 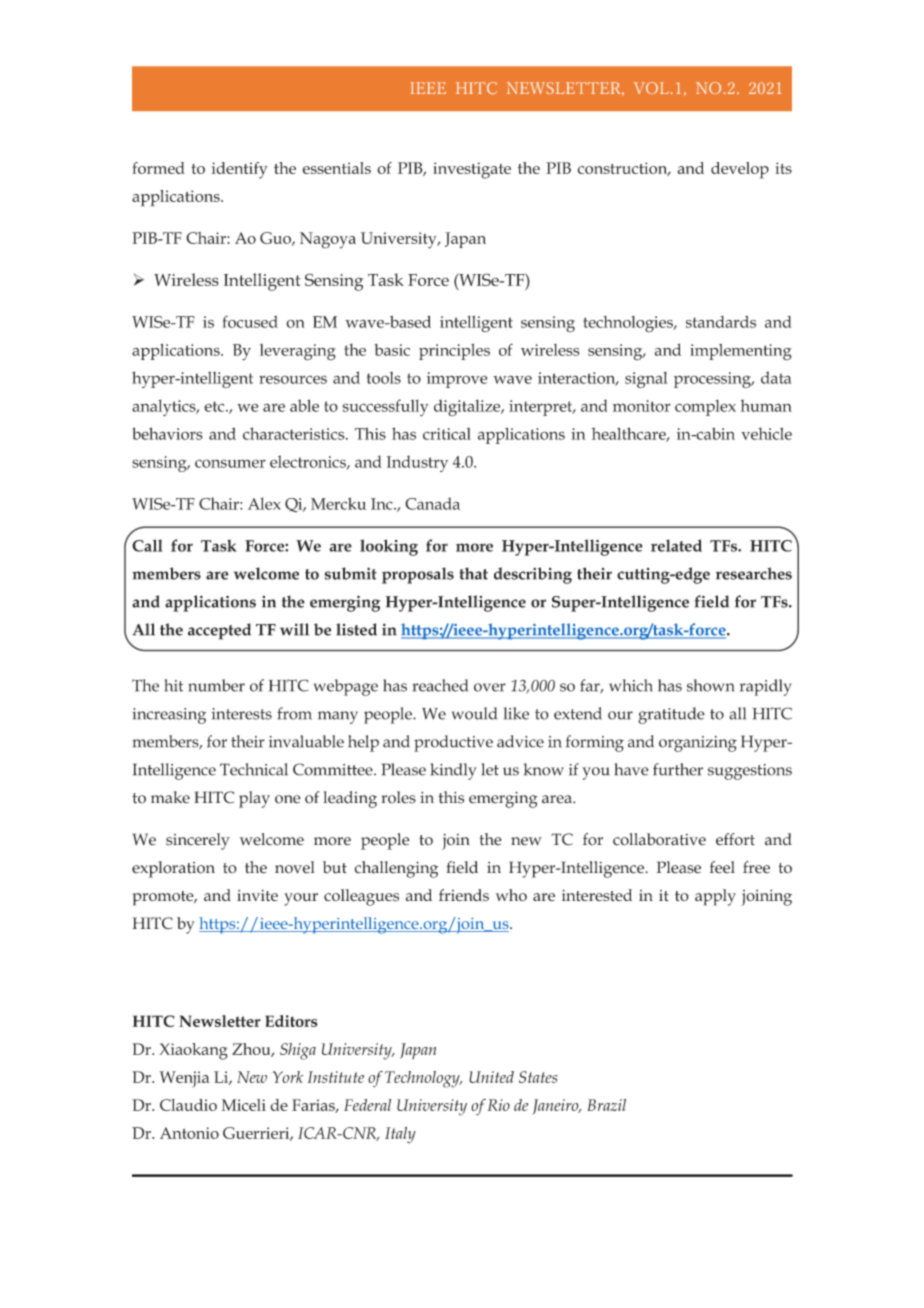 I want to click on Claudio, so click(x=188, y=1105).
